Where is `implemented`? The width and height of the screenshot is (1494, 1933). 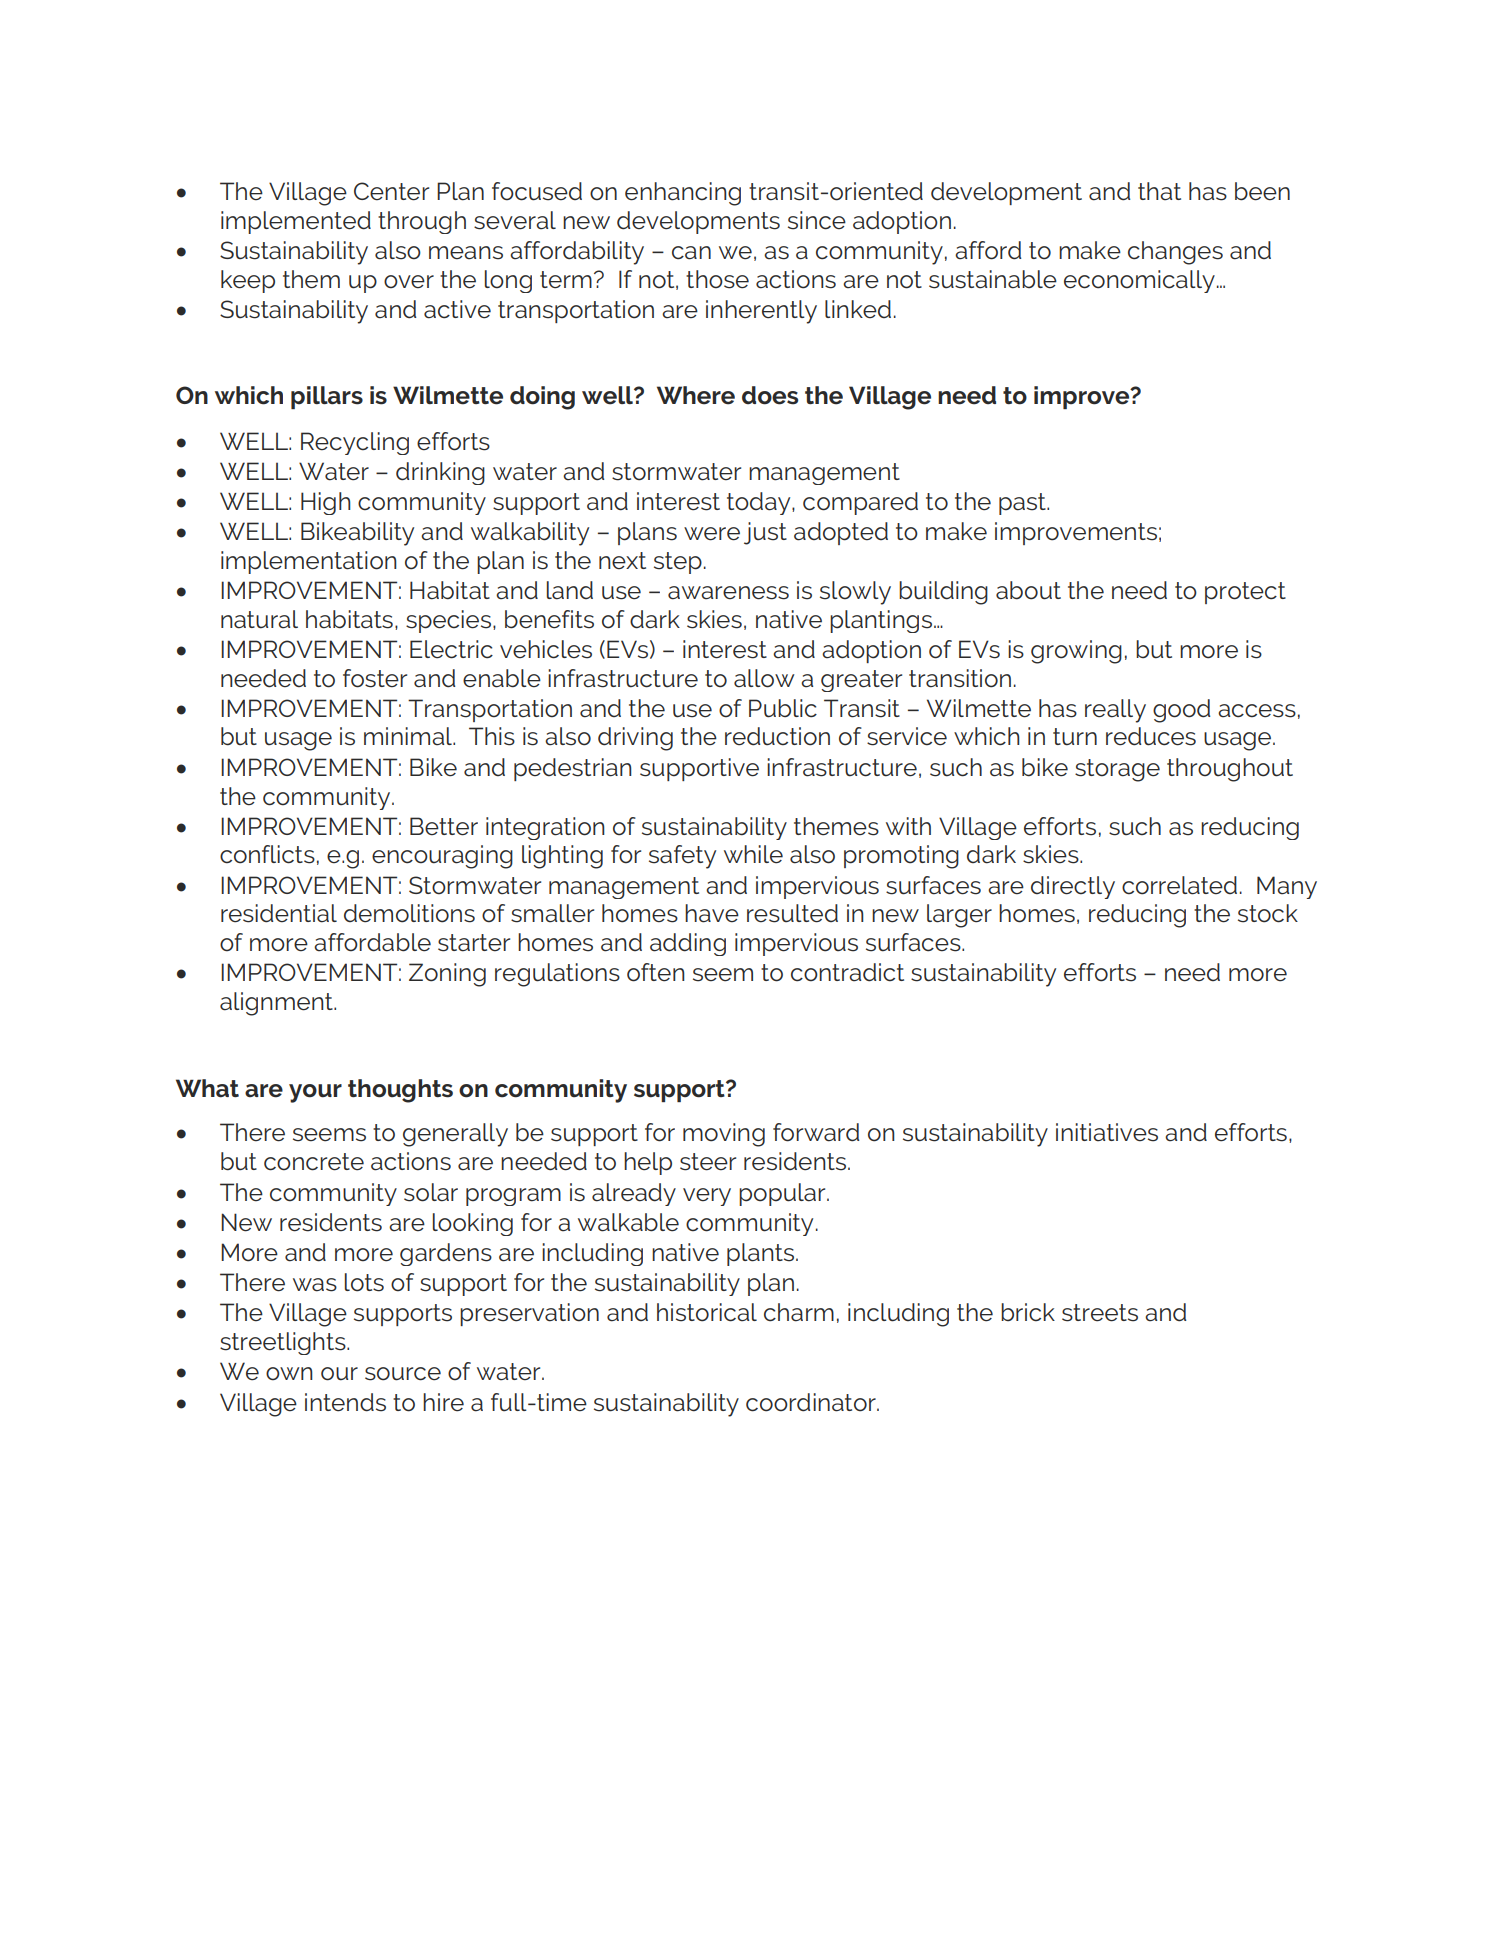 implemented is located at coordinates (296, 222).
